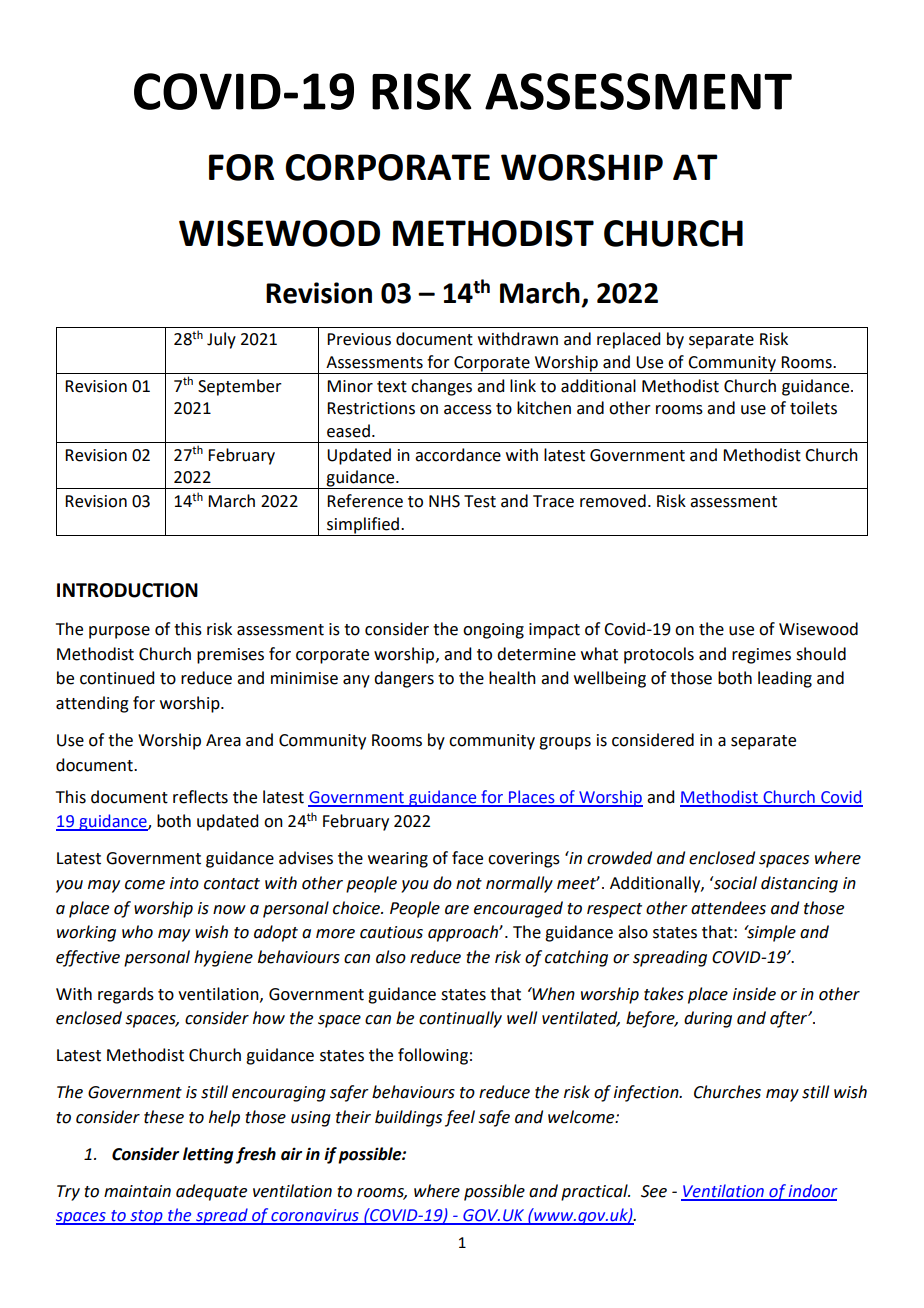 This screenshot has height=1308, width=924. What do you see at coordinates (754, 994) in the screenshot?
I see `inside` at bounding box center [754, 994].
